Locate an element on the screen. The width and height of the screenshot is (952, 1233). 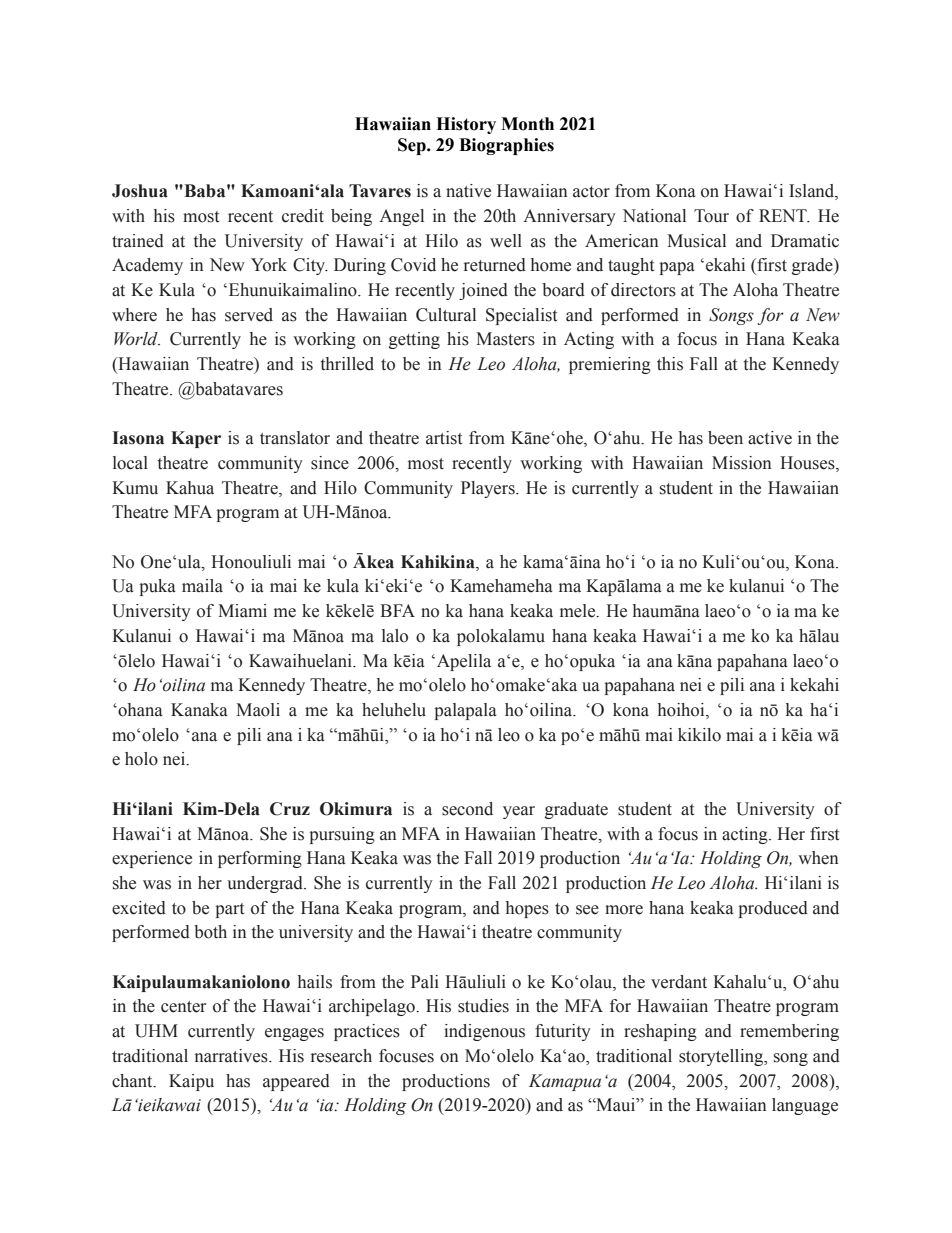
Miami is located at coordinates (242, 611).
